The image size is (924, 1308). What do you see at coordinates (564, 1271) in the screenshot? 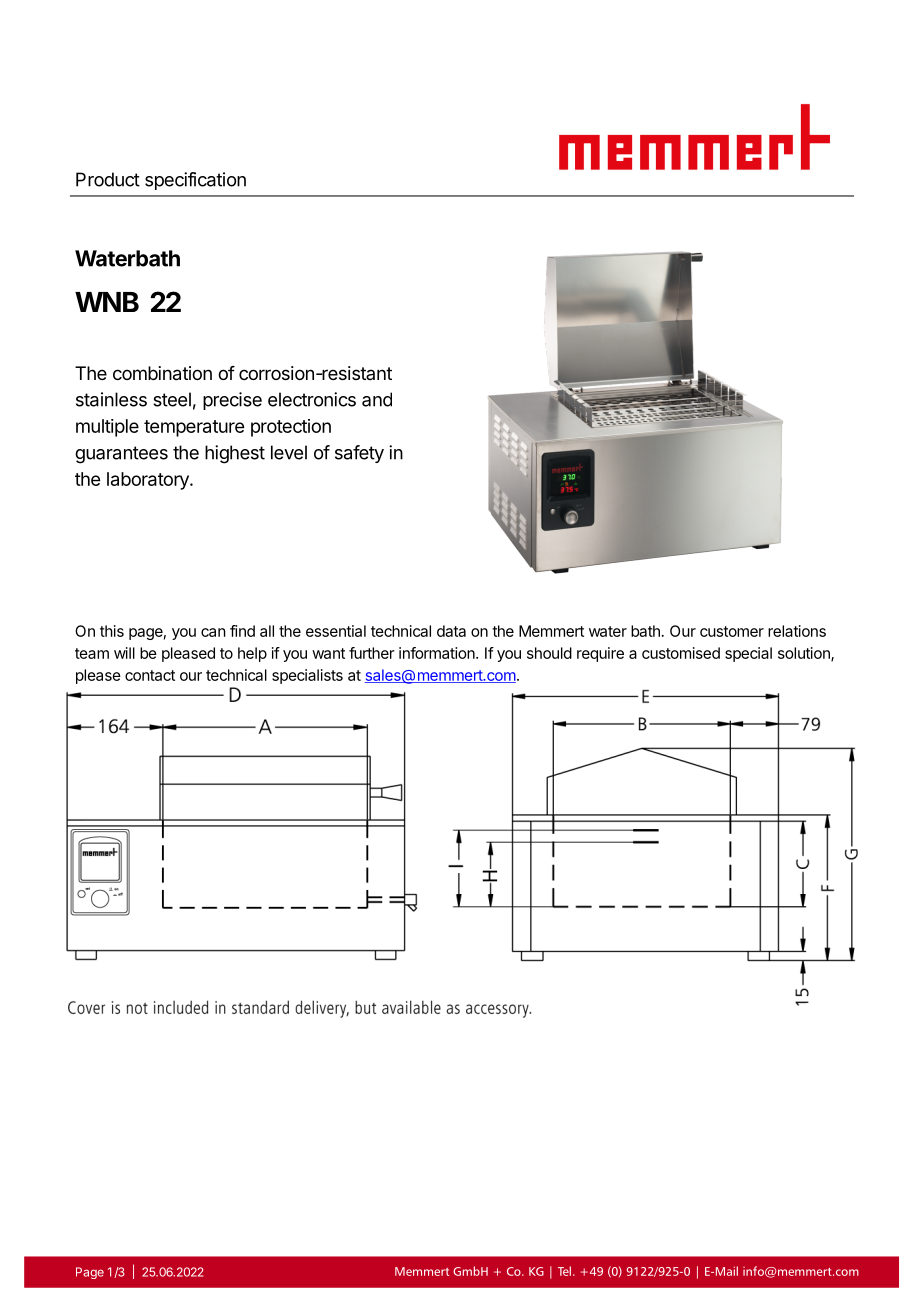
I see `Tel` at bounding box center [564, 1271].
